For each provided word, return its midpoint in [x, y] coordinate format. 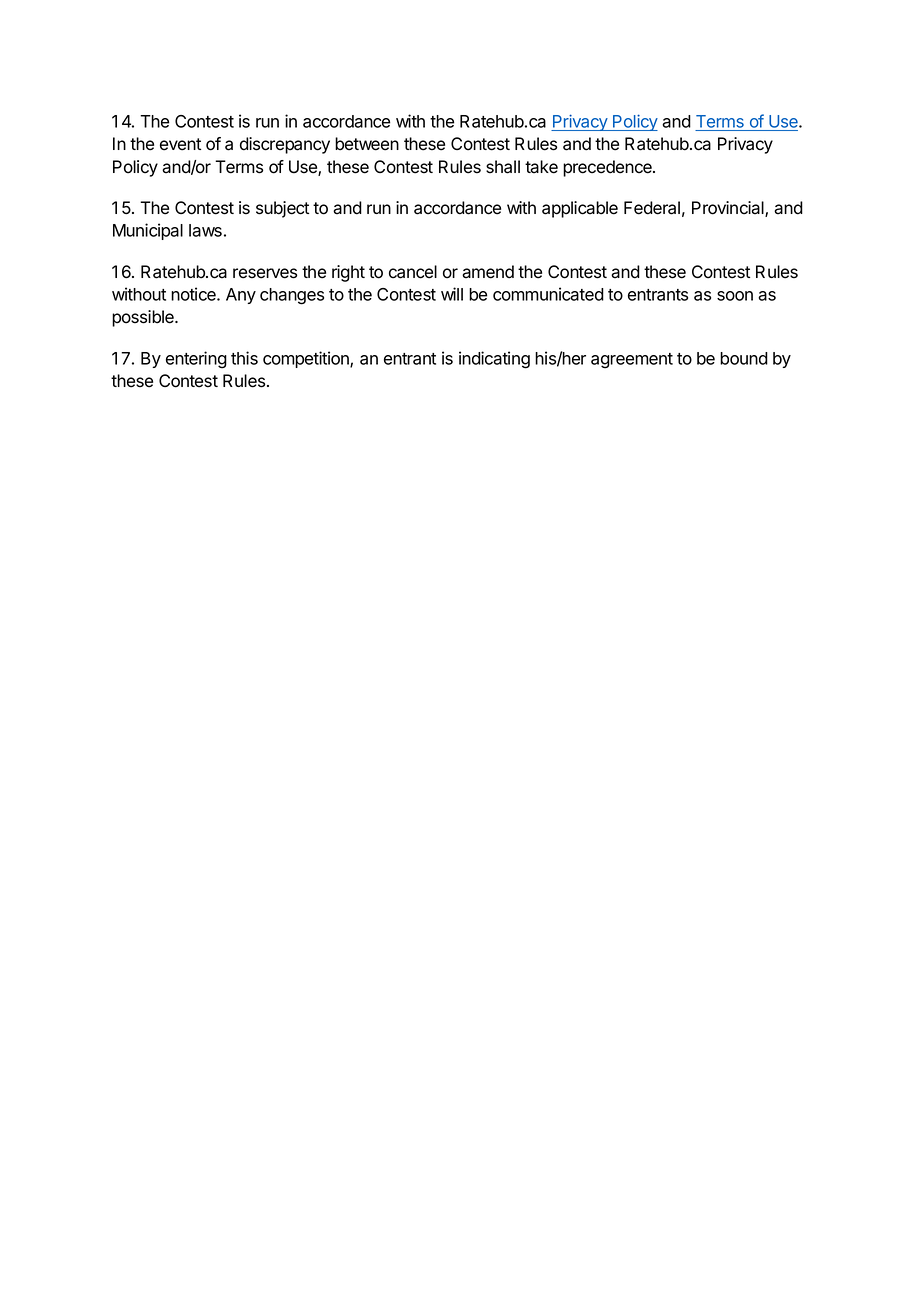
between [367, 144]
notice [194, 294]
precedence [608, 168]
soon [735, 296]
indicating [494, 360]
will [452, 294]
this [244, 358]
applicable [580, 209]
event [180, 144]
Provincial [729, 209]
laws [205, 230]
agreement [632, 361]
